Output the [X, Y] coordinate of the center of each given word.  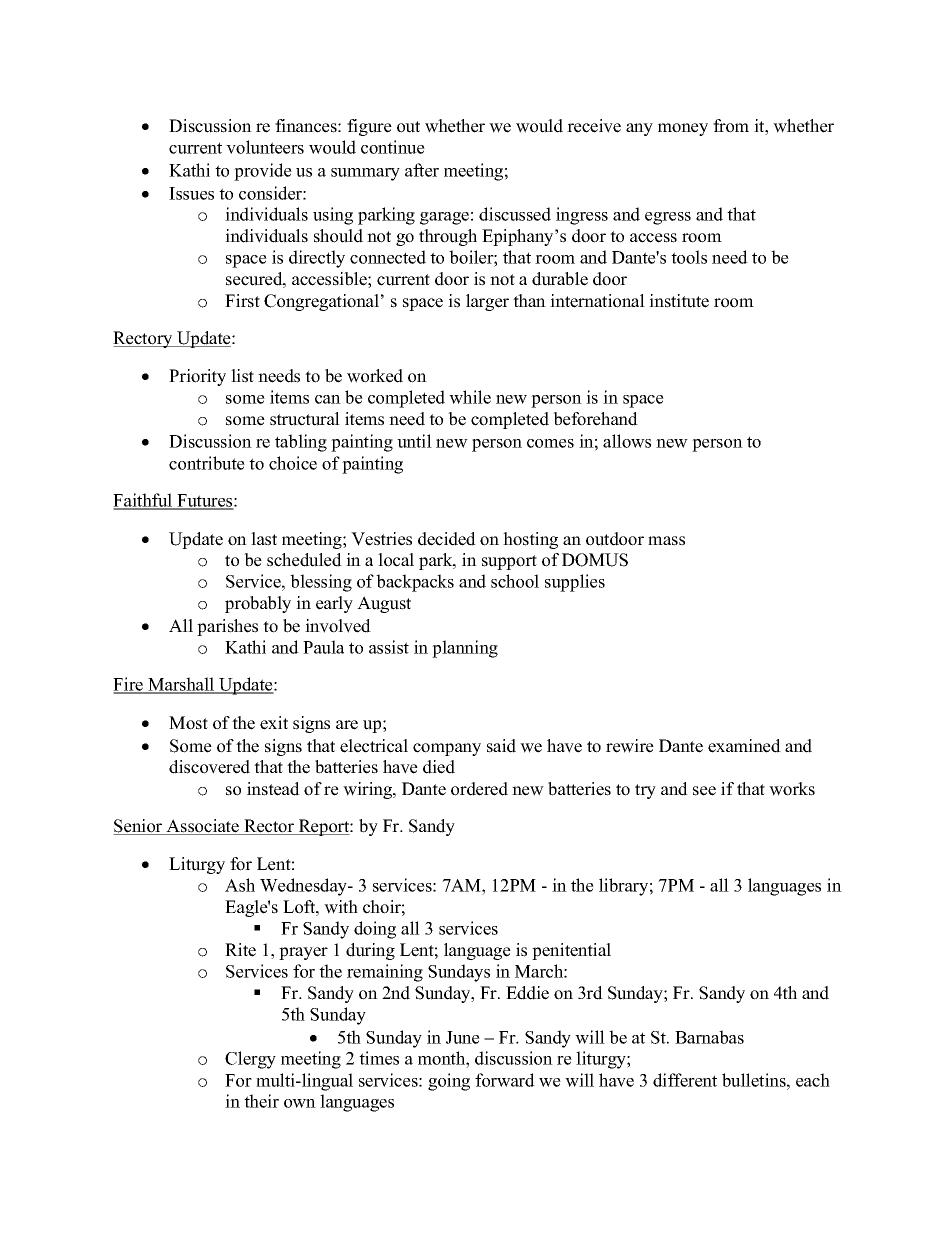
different [685, 1080]
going [449, 1082]
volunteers [265, 147]
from [731, 126]
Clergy [250, 1060]
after [422, 170]
